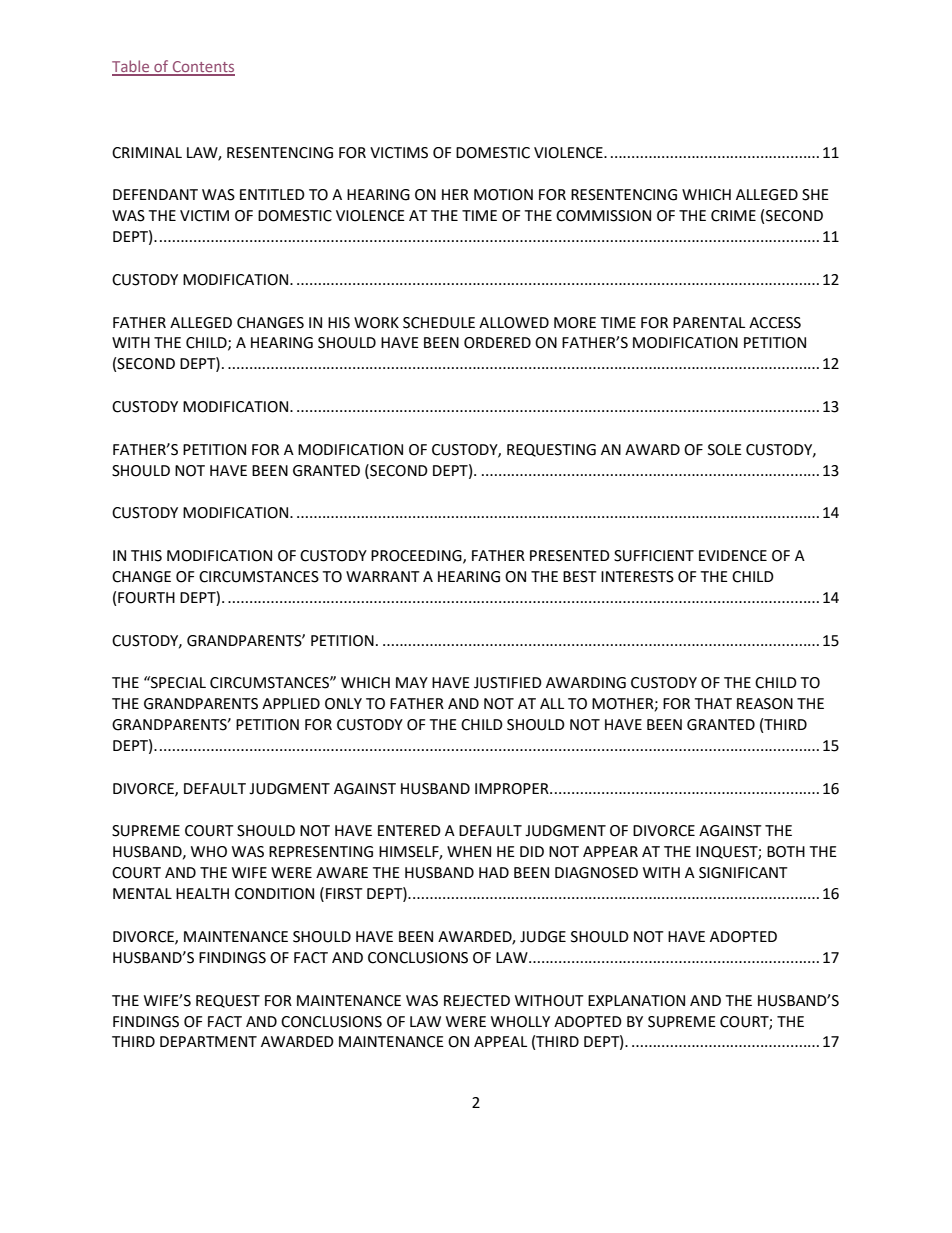 The image size is (952, 1233). Describe the element at coordinates (146, 556) in the screenshot. I see `THIS` at that location.
